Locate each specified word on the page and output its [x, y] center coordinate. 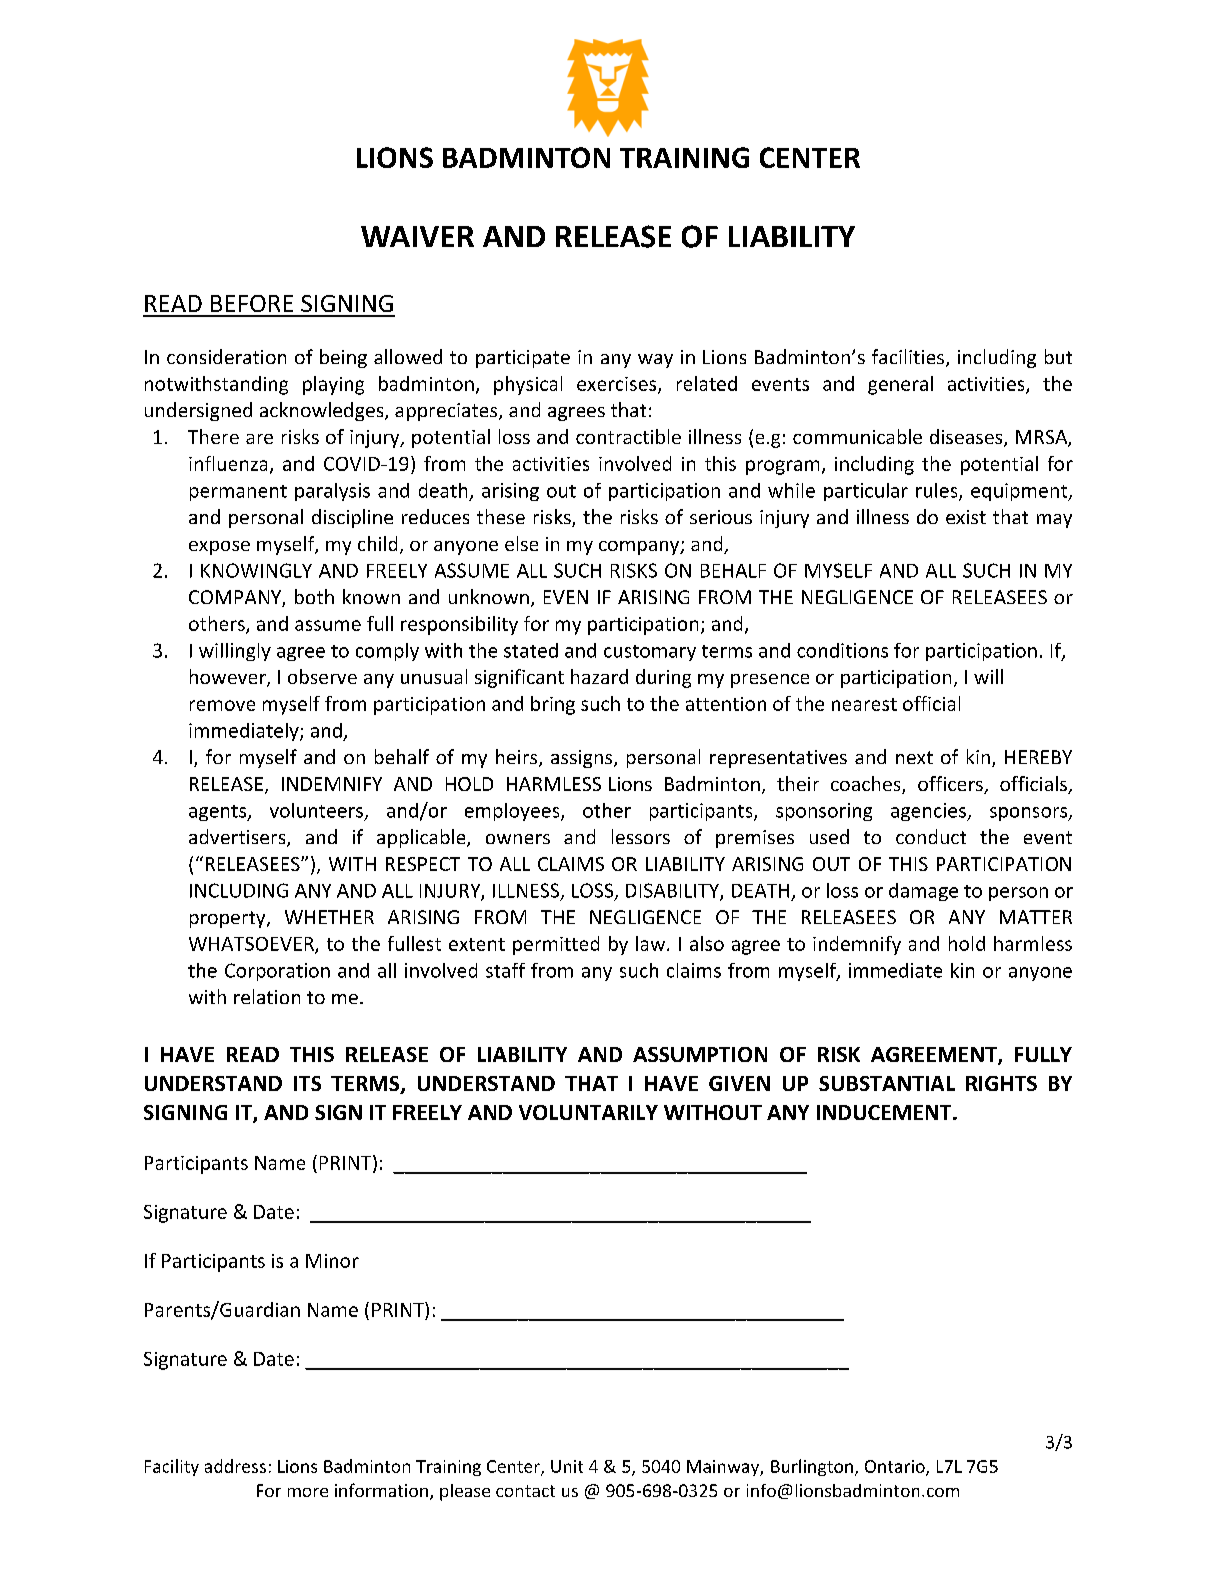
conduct [931, 836]
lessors [641, 836]
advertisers [238, 838]
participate [523, 359]
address [235, 1466]
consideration [226, 356]
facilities [909, 358]
